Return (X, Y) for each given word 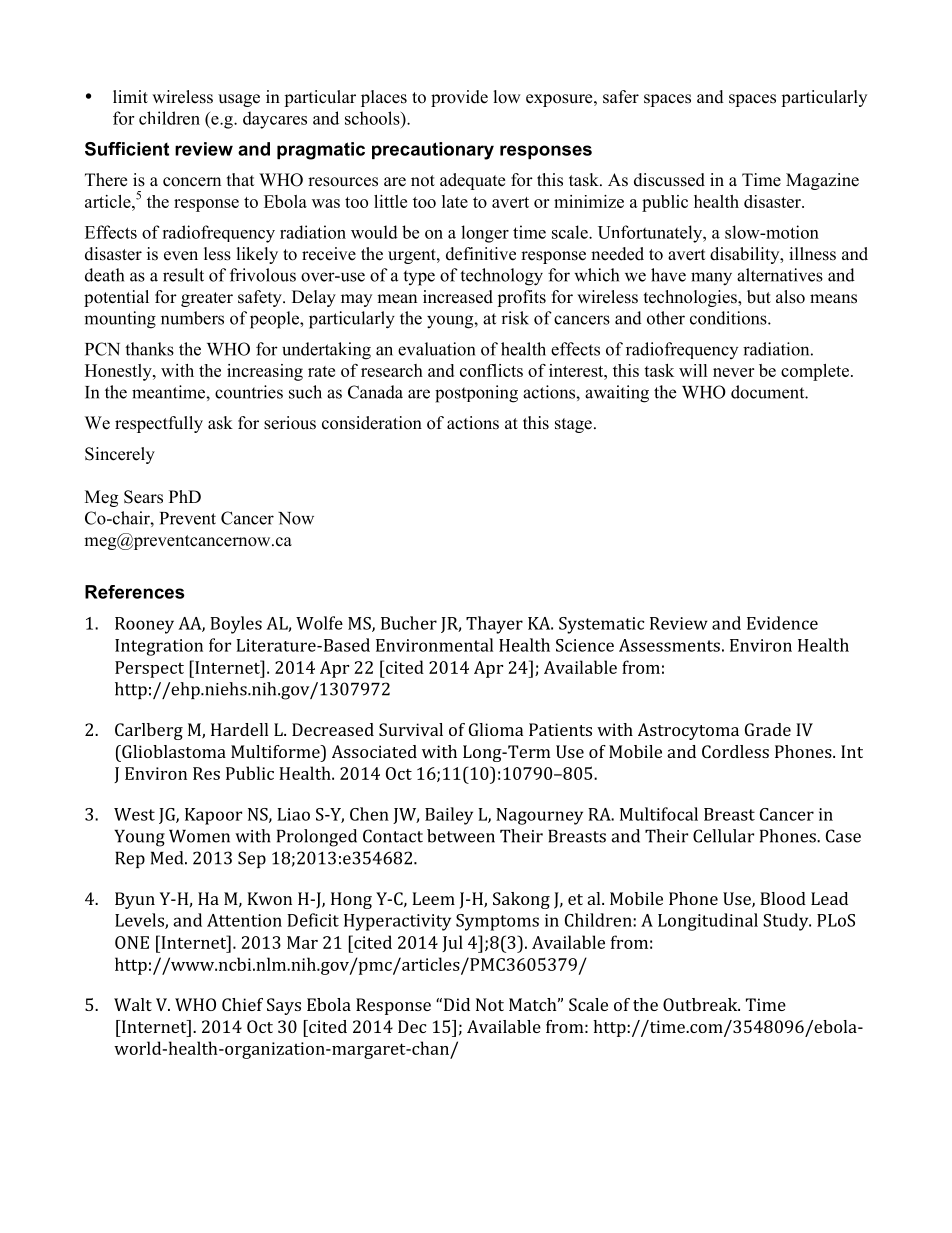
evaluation (436, 349)
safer (621, 97)
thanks (149, 349)
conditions (729, 318)
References (135, 592)
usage (239, 100)
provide (459, 98)
